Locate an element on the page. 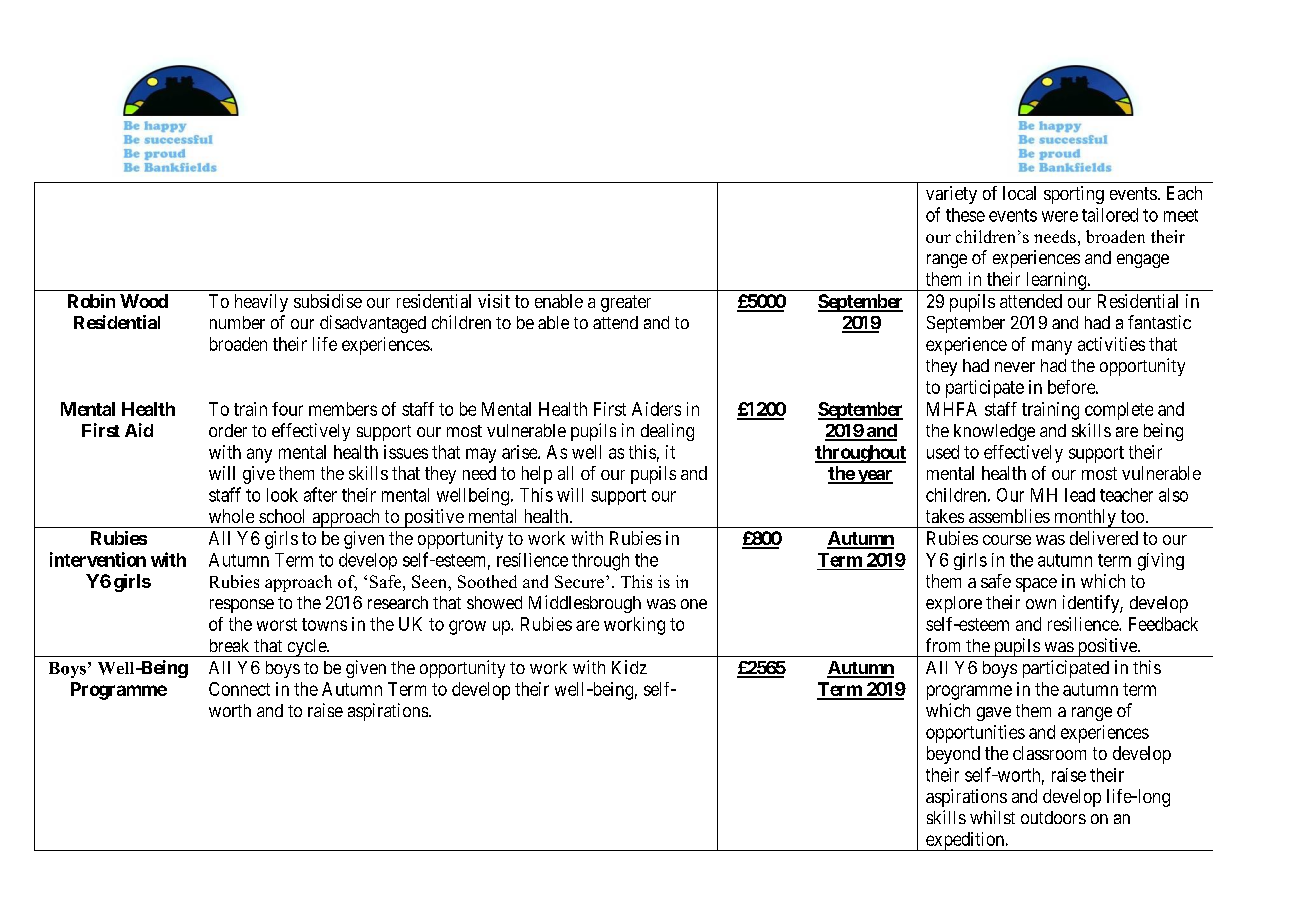 Image resolution: width=1308 pixels, height=924 pixels. break is located at coordinates (229, 645).
